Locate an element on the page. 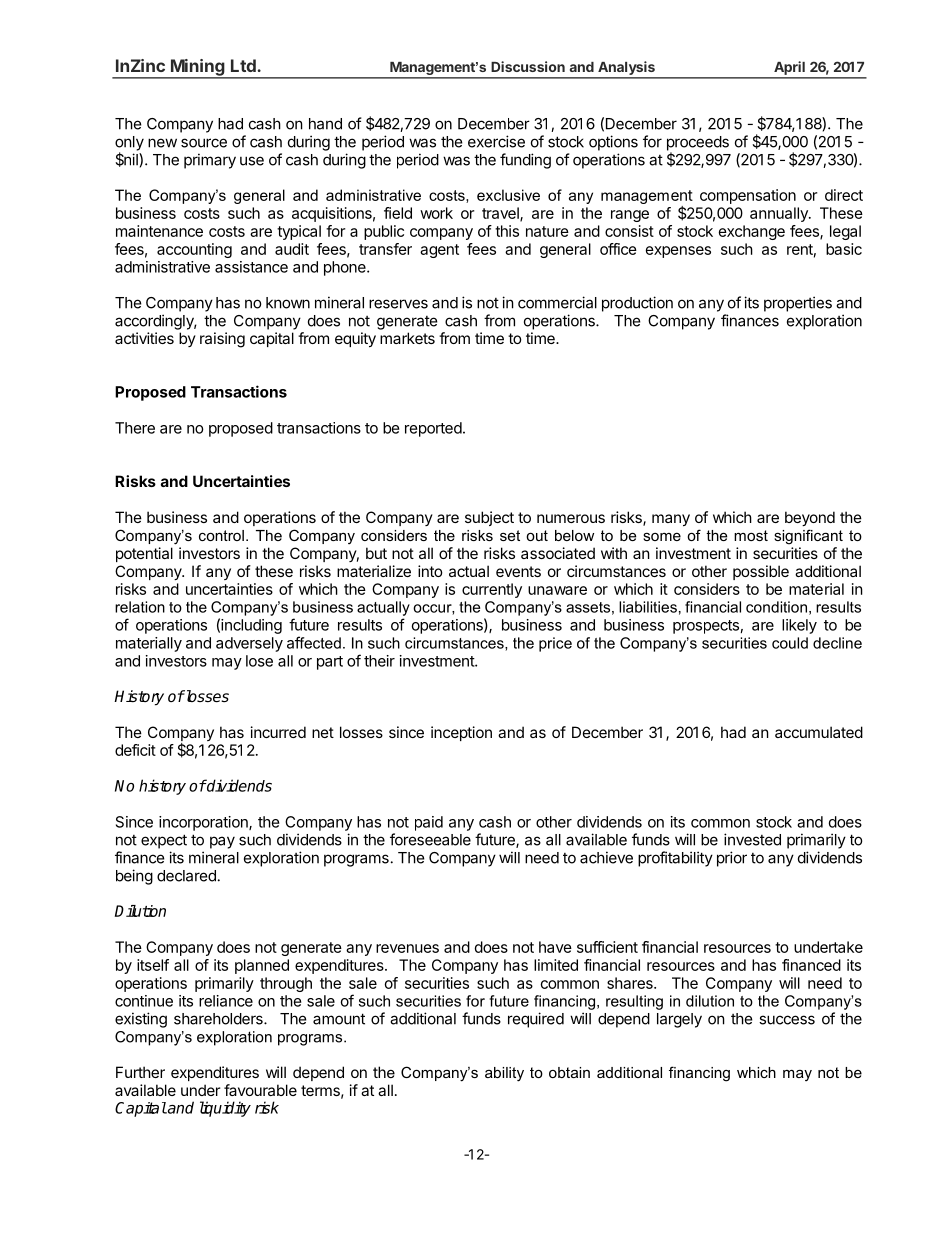 This image has height=1233, width=952. liquidity is located at coordinates (225, 1109).
